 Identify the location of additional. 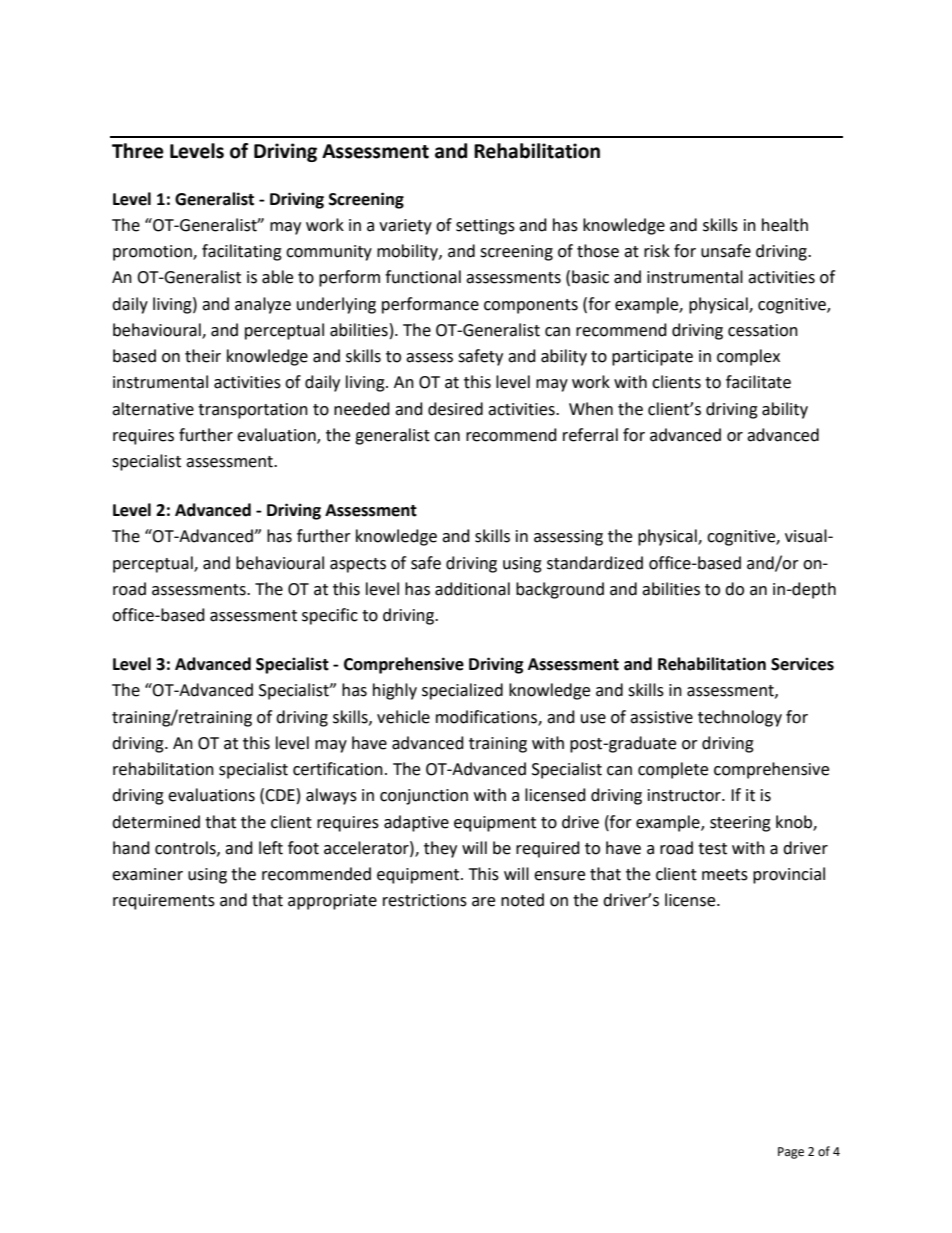
(472, 589).
